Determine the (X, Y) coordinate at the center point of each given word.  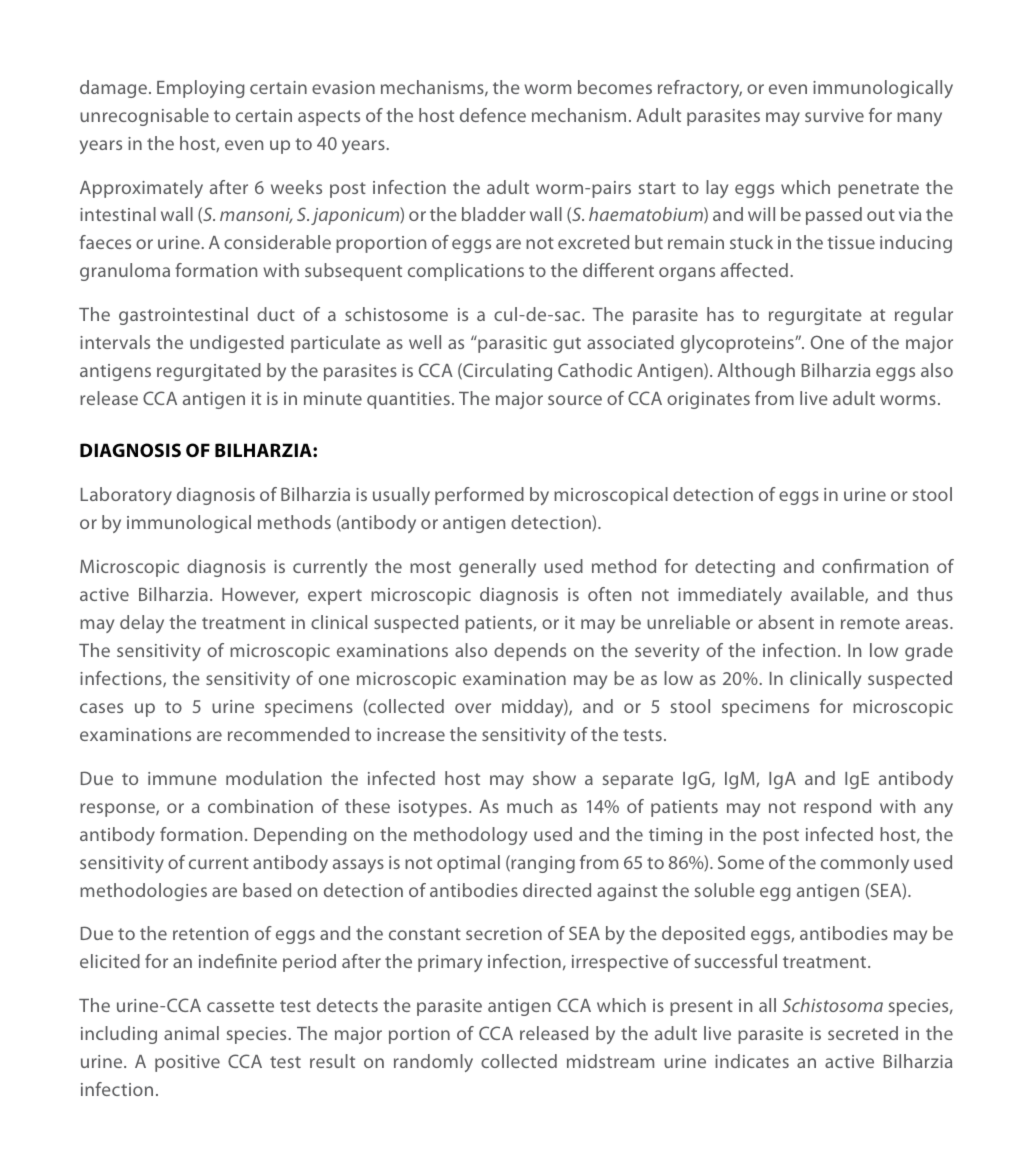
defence (493, 115)
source (575, 400)
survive (834, 115)
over (473, 708)
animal (191, 1033)
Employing (201, 89)
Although (756, 372)
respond (837, 808)
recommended (288, 734)
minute (333, 398)
